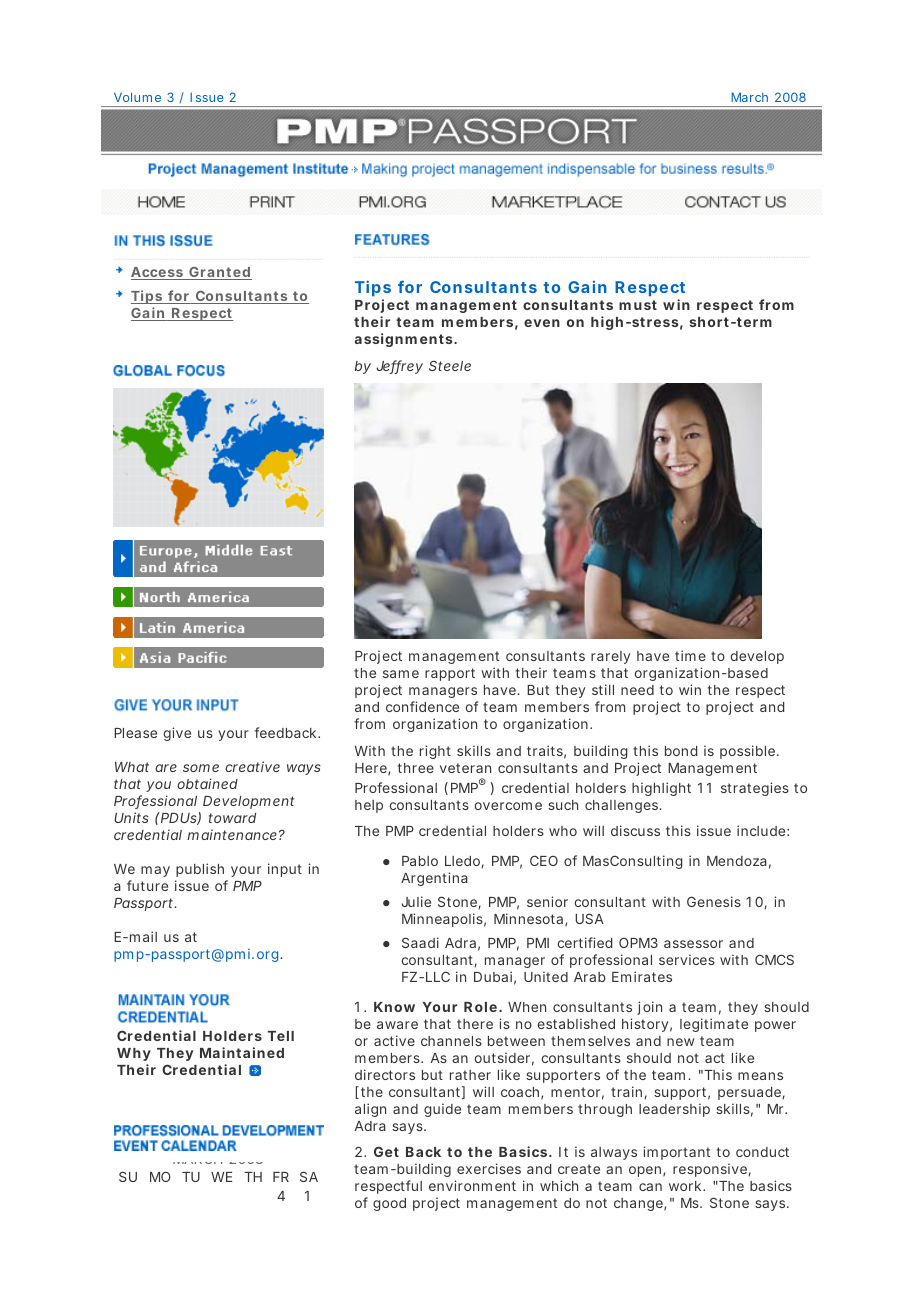 This screenshot has height=1308, width=924. What do you see at coordinates (638, 305) in the screenshot?
I see `must` at bounding box center [638, 305].
